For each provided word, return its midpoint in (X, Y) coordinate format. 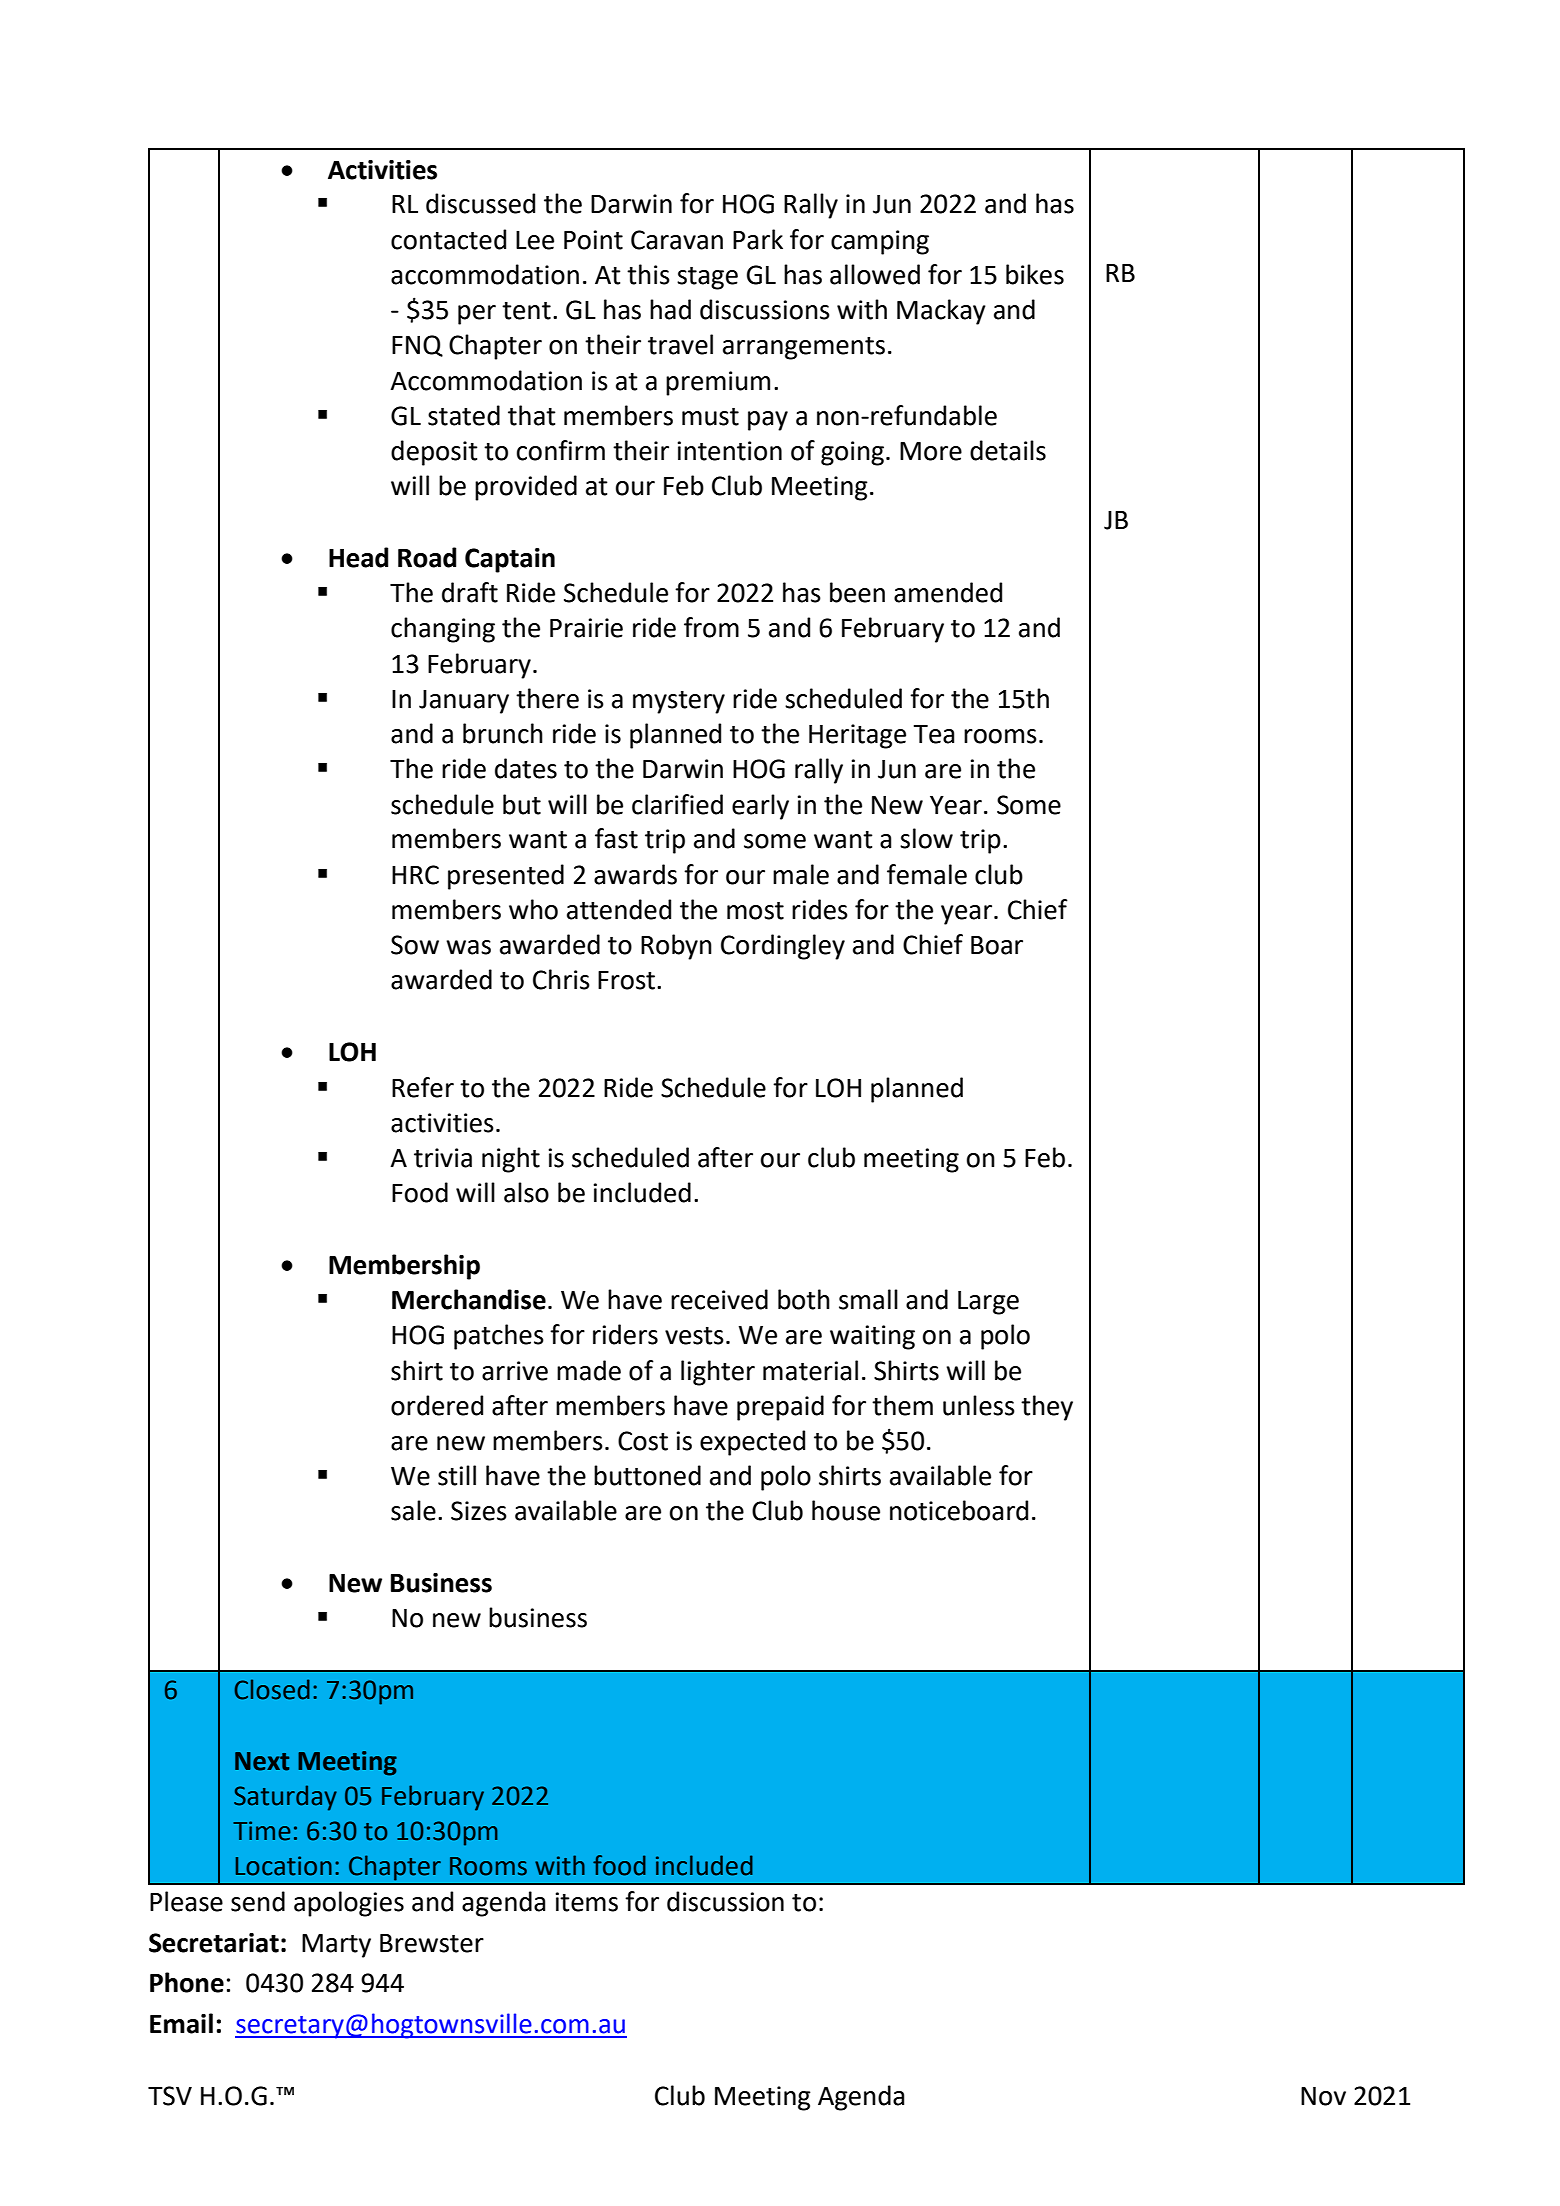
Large (988, 1303)
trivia (443, 1158)
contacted (448, 239)
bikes (1035, 274)
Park (758, 239)
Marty (336, 1946)
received (719, 1299)
